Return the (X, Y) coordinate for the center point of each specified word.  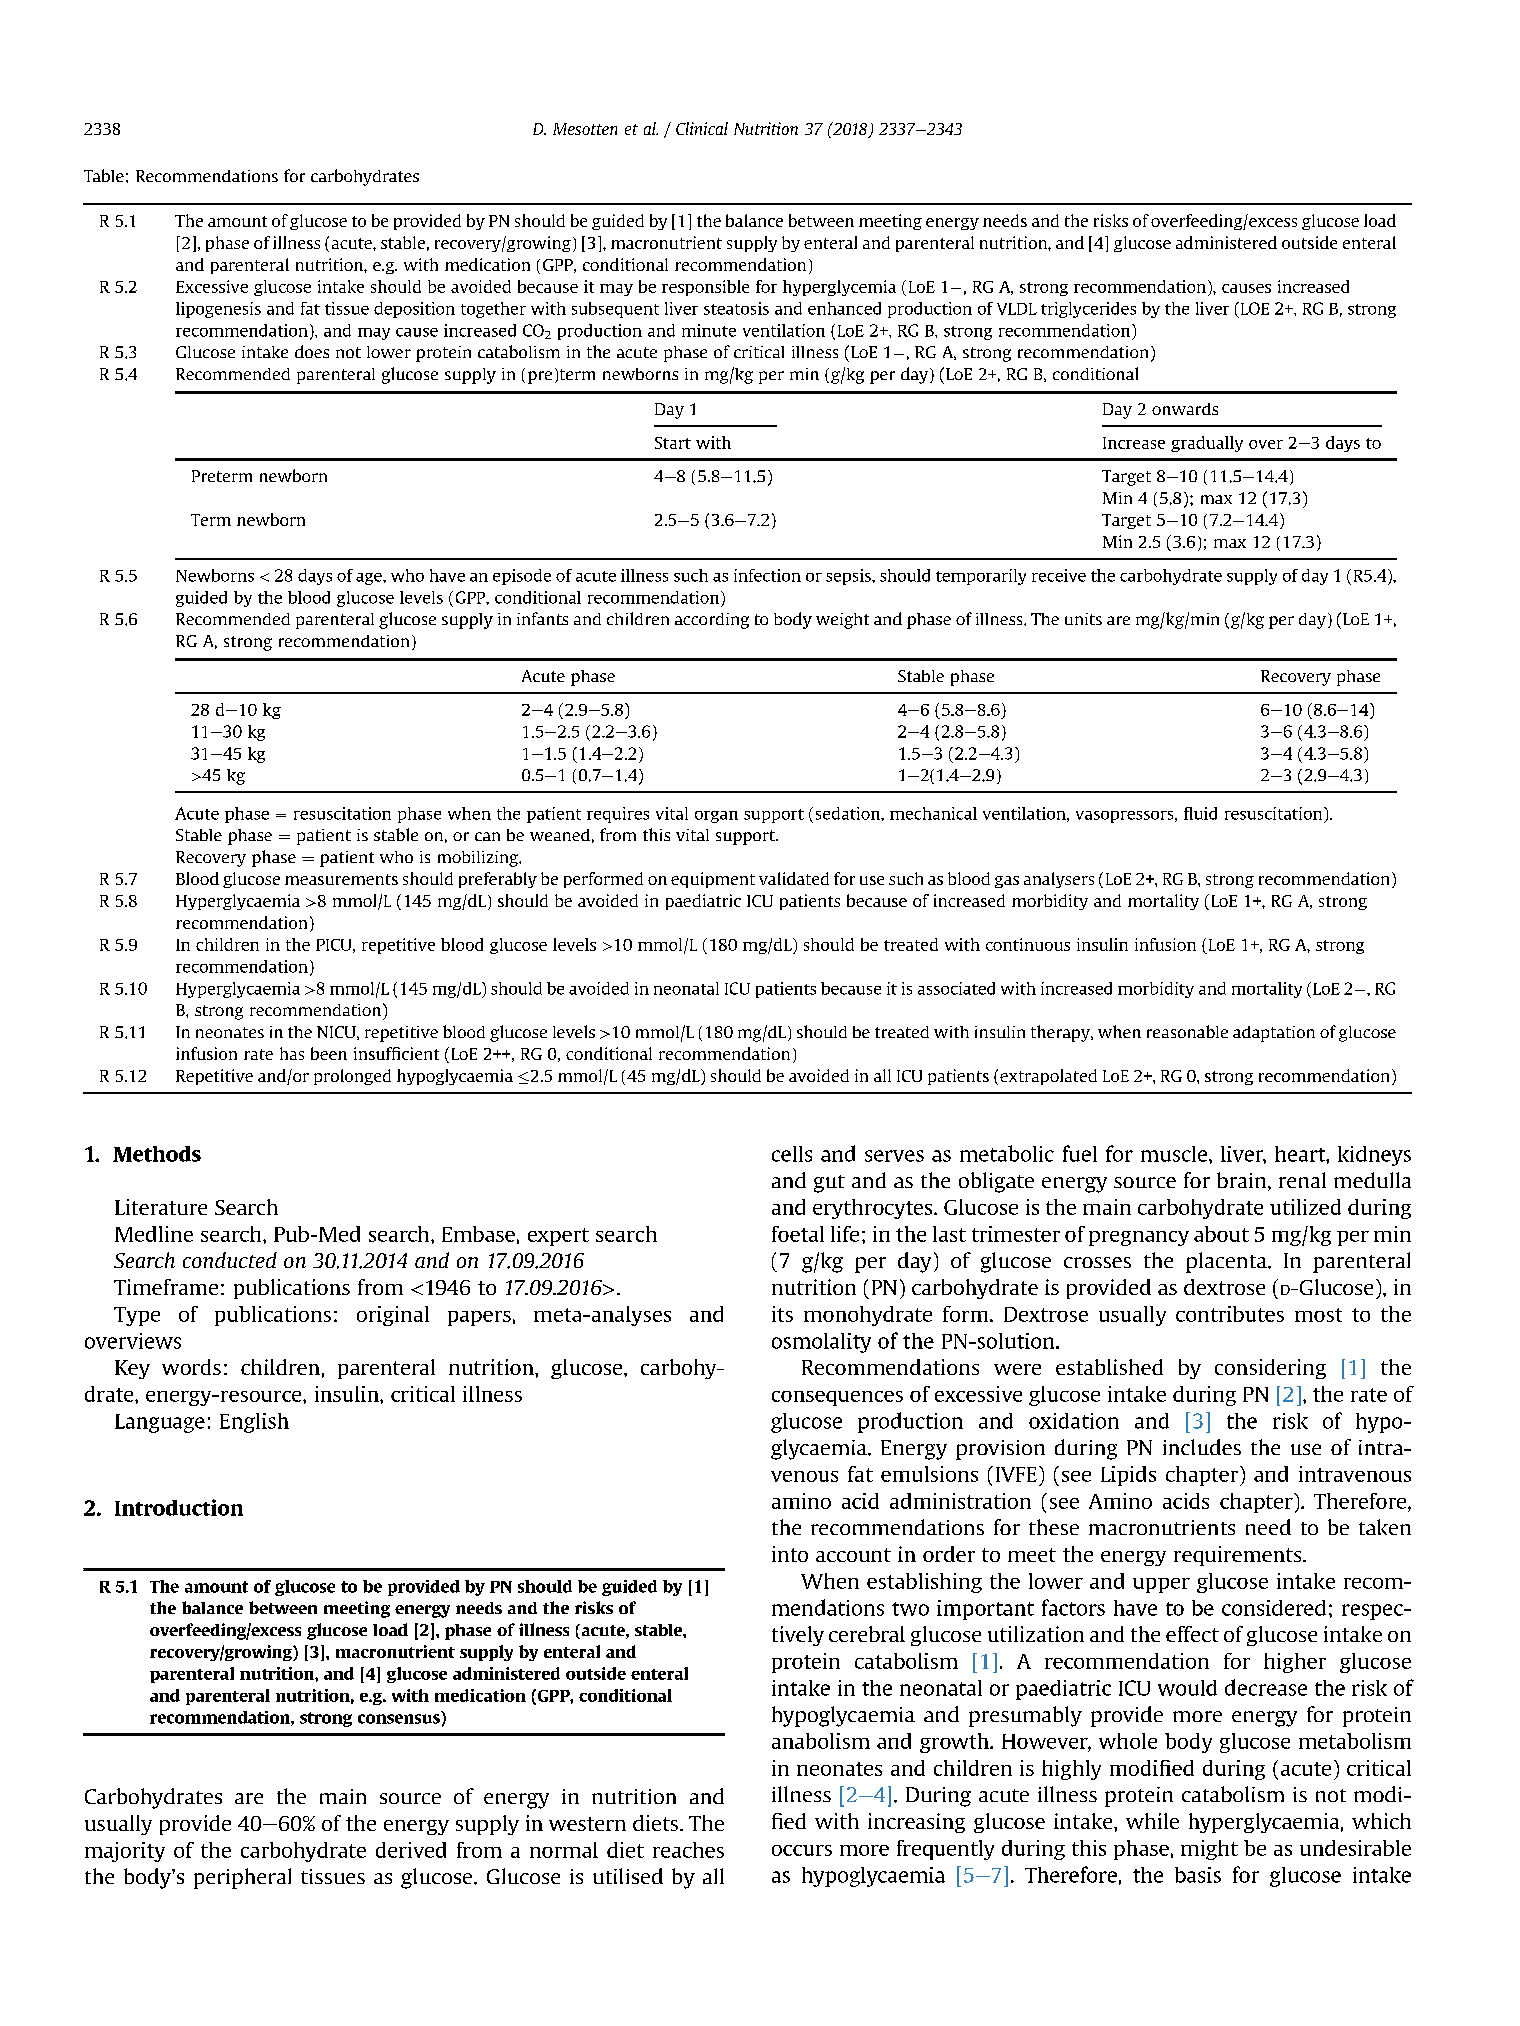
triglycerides (1088, 310)
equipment (713, 880)
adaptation (1274, 1034)
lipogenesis (218, 310)
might (1209, 1850)
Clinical (702, 128)
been (329, 1053)
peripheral (242, 1878)
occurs (802, 1850)
